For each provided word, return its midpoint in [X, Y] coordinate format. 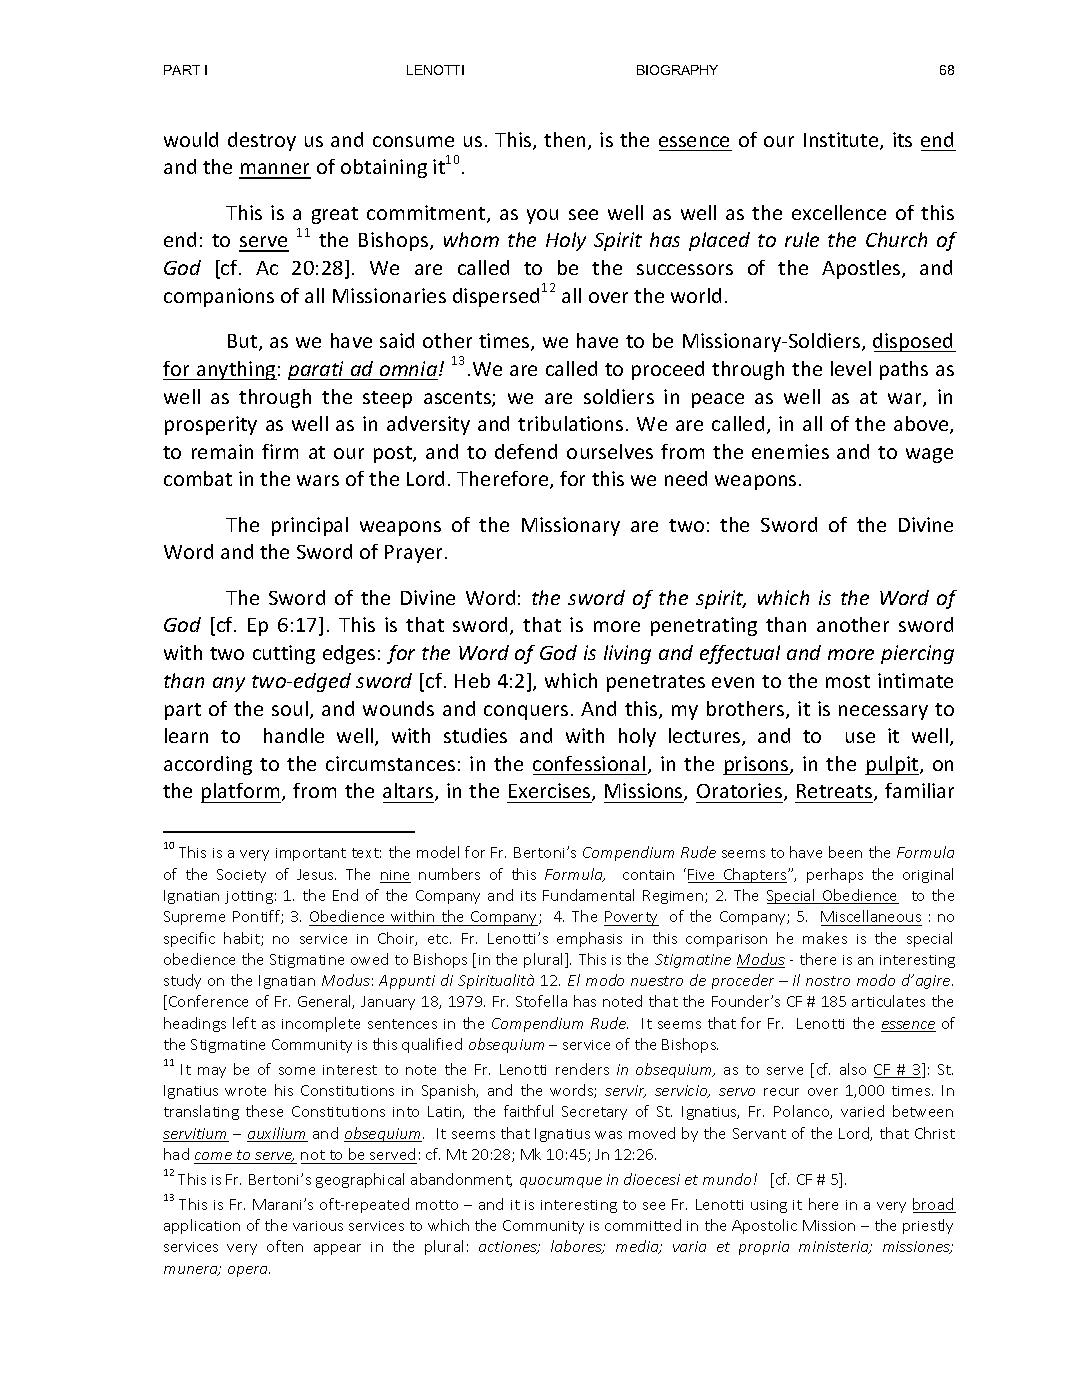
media [638, 1247]
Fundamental [588, 895]
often [285, 1246]
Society [241, 876]
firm [280, 451]
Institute [842, 141]
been [845, 852]
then [566, 141]
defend [526, 451]
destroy [262, 141]
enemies [790, 451]
